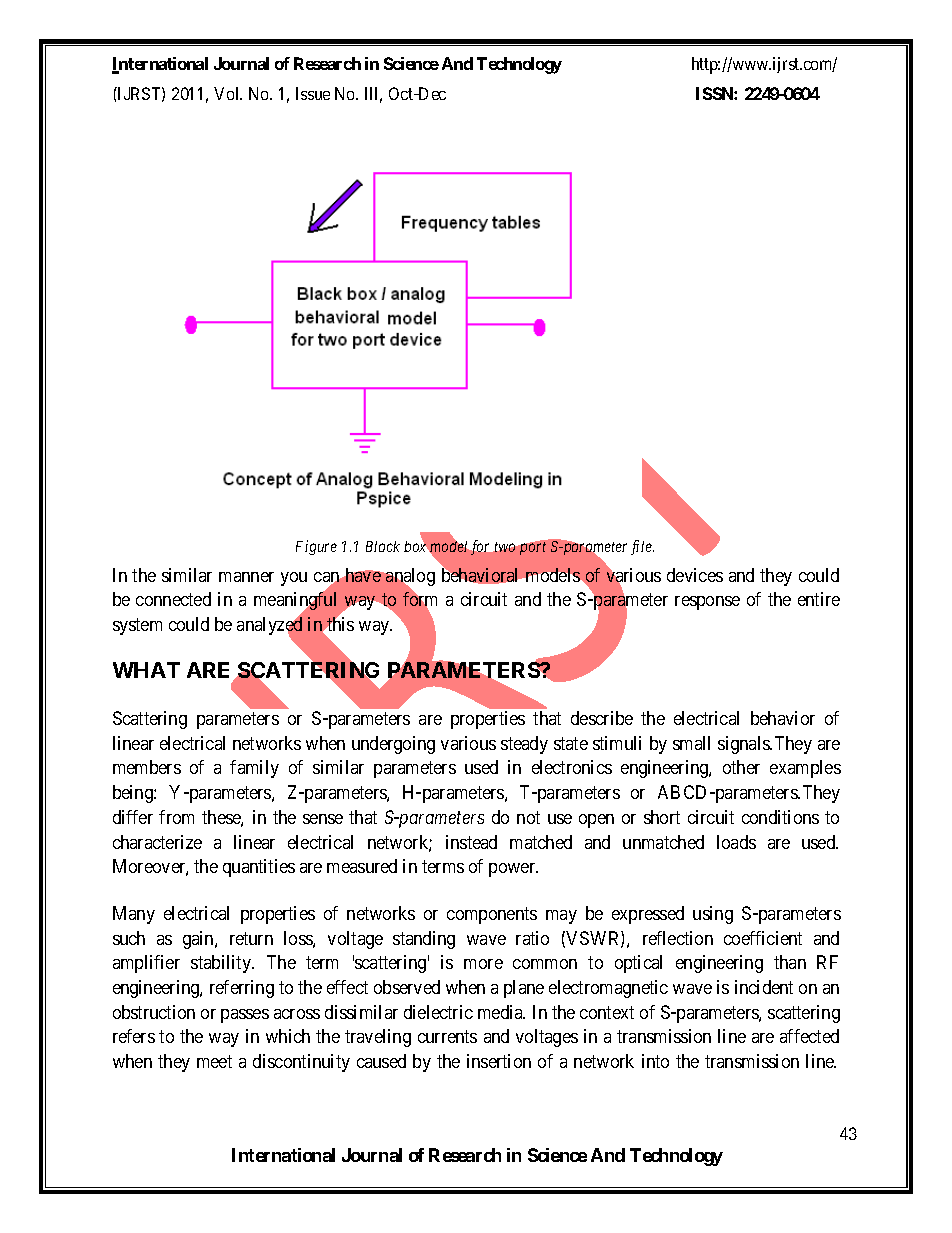 This page has width=952, height=1233. Describe the element at coordinates (313, 93) in the page. I see `Issue` at that location.
